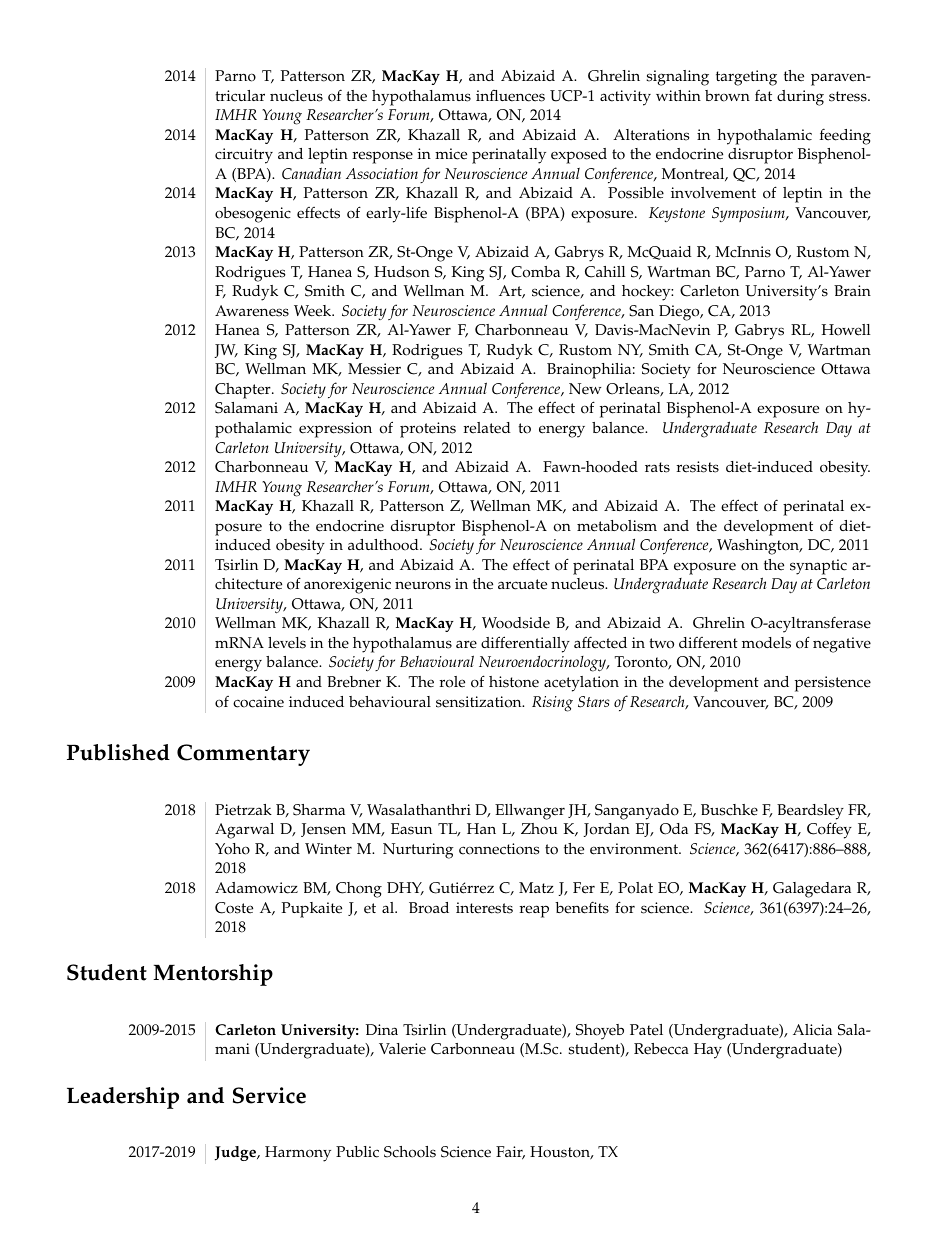  What do you see at coordinates (244, 391) in the document?
I see `Chapter` at bounding box center [244, 391].
